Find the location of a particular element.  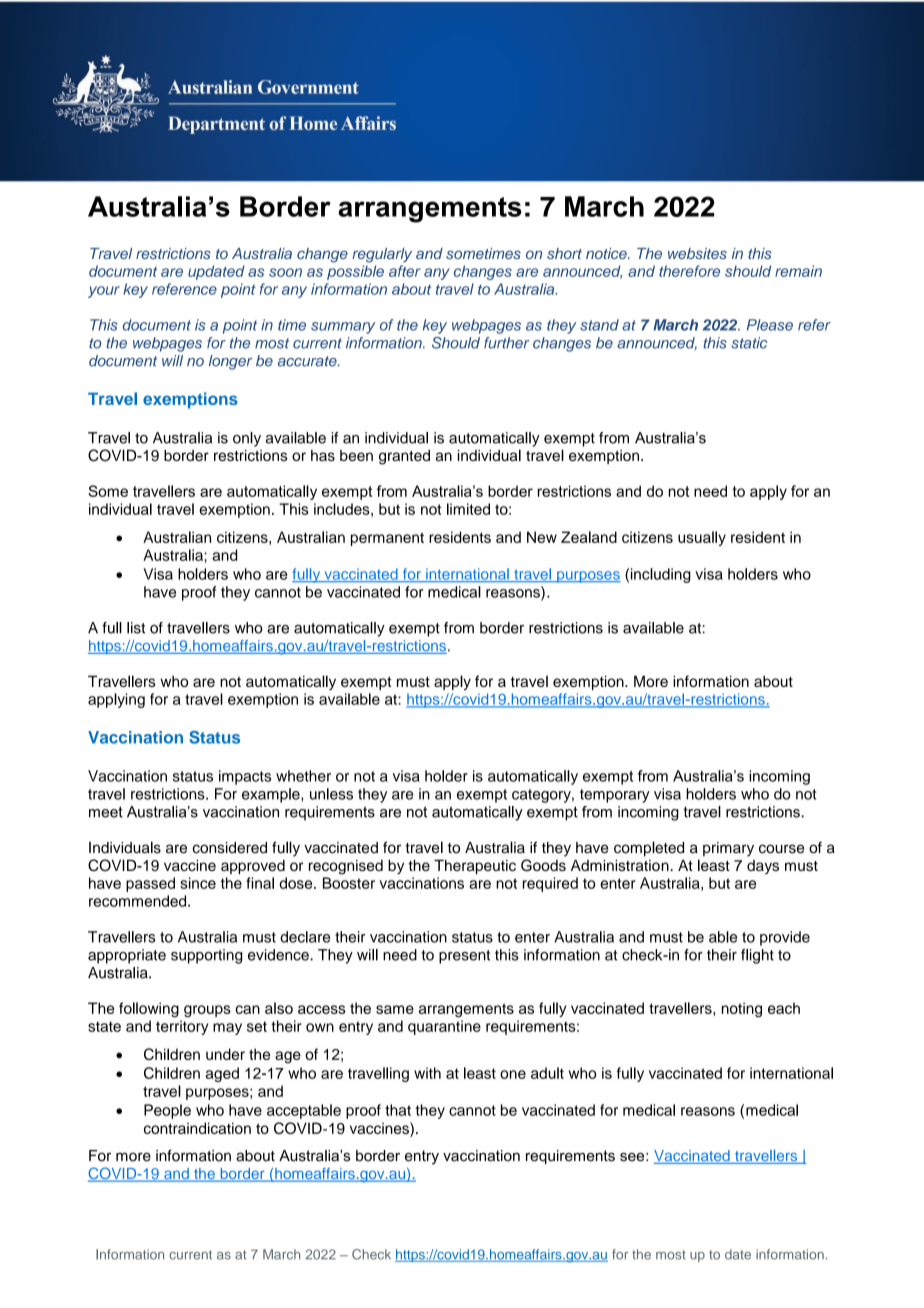

noting is located at coordinates (742, 1009).
